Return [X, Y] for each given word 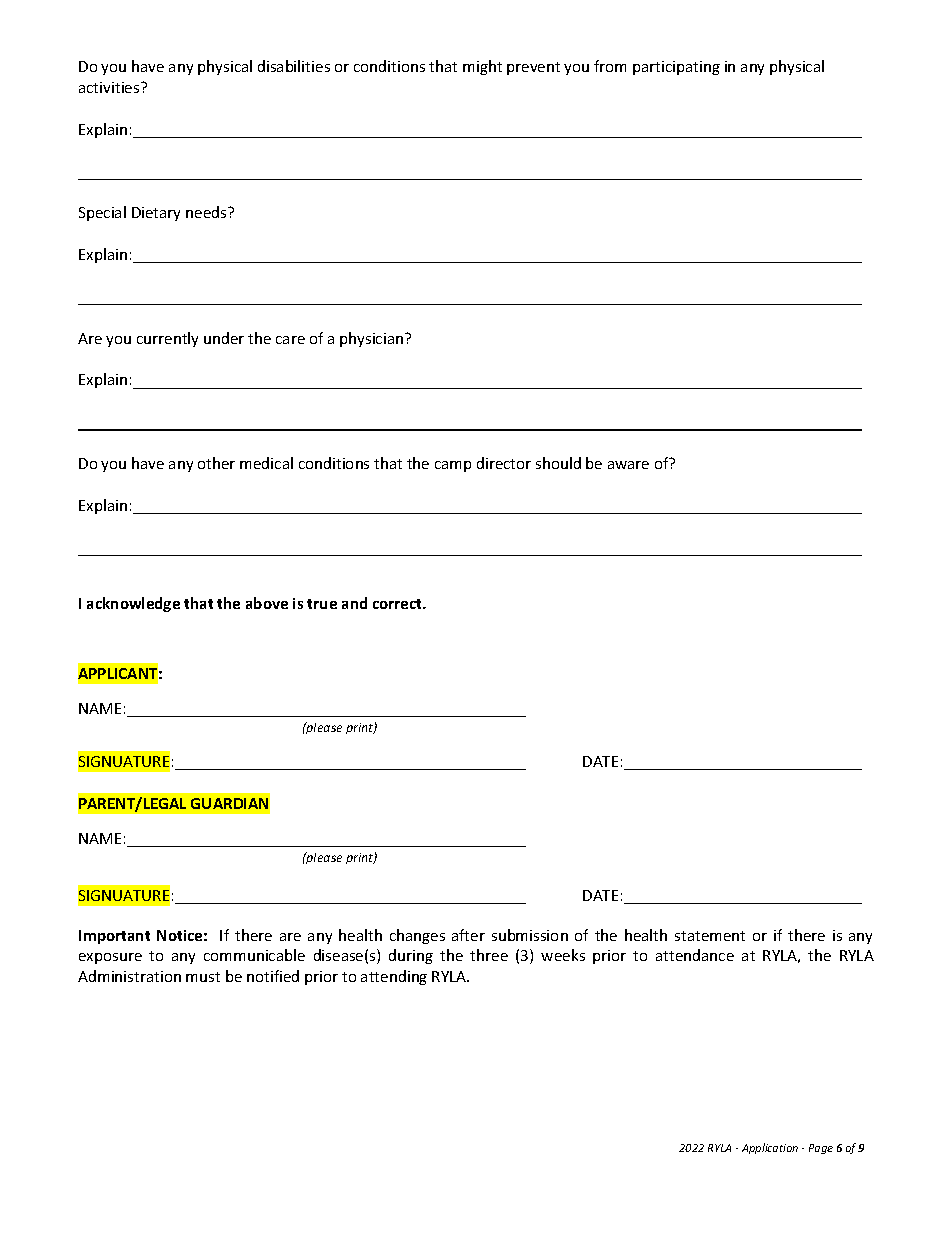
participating [676, 68]
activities [110, 87]
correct [398, 604]
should [558, 463]
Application [770, 1148]
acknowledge [133, 604]
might [482, 67]
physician [373, 339]
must [203, 977]
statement [710, 936]
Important [114, 937]
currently [167, 339]
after [468, 935]
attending [394, 977]
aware [628, 465]
